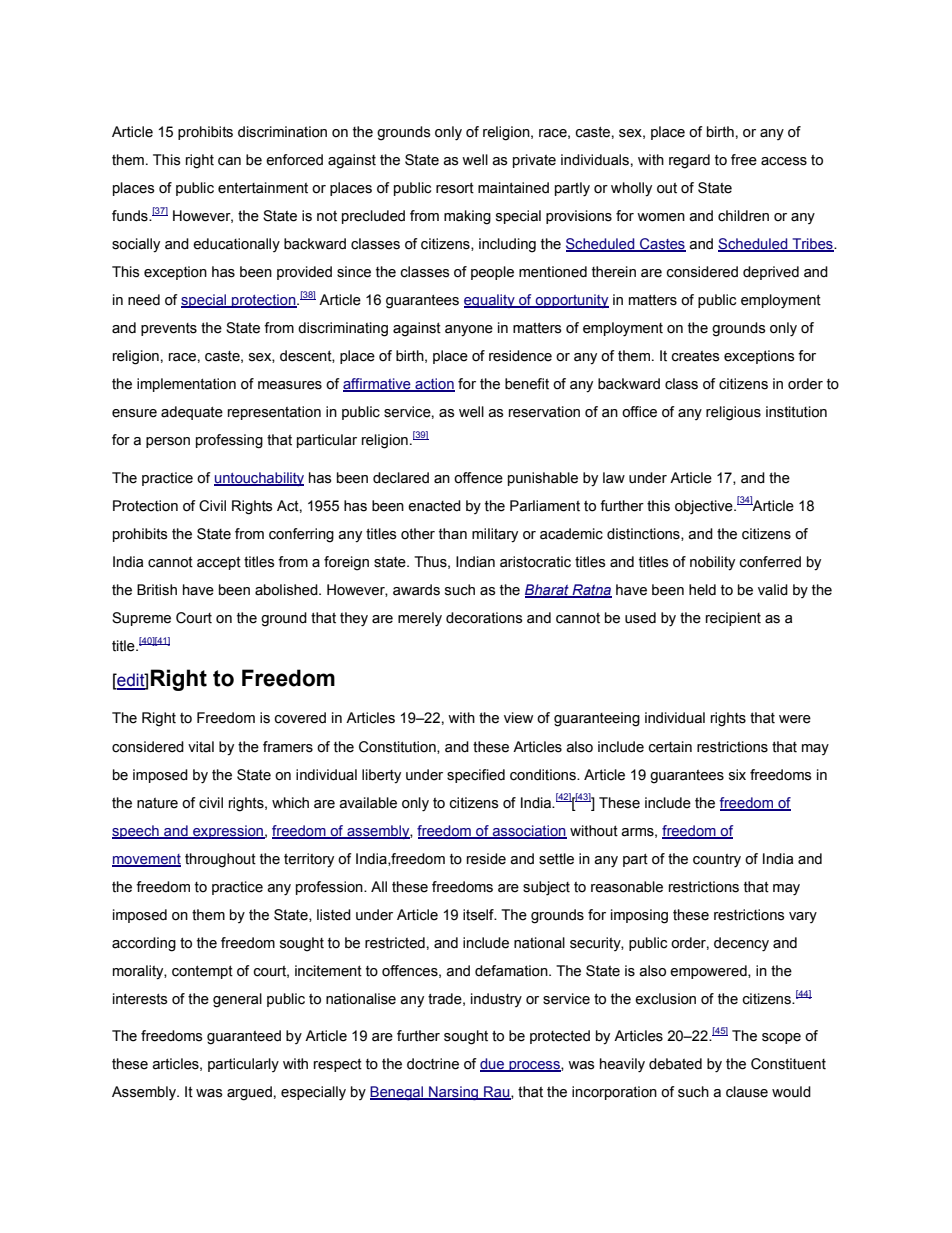 The image size is (952, 1233). What do you see at coordinates (244, 1037) in the screenshot?
I see `guaranteed` at bounding box center [244, 1037].
